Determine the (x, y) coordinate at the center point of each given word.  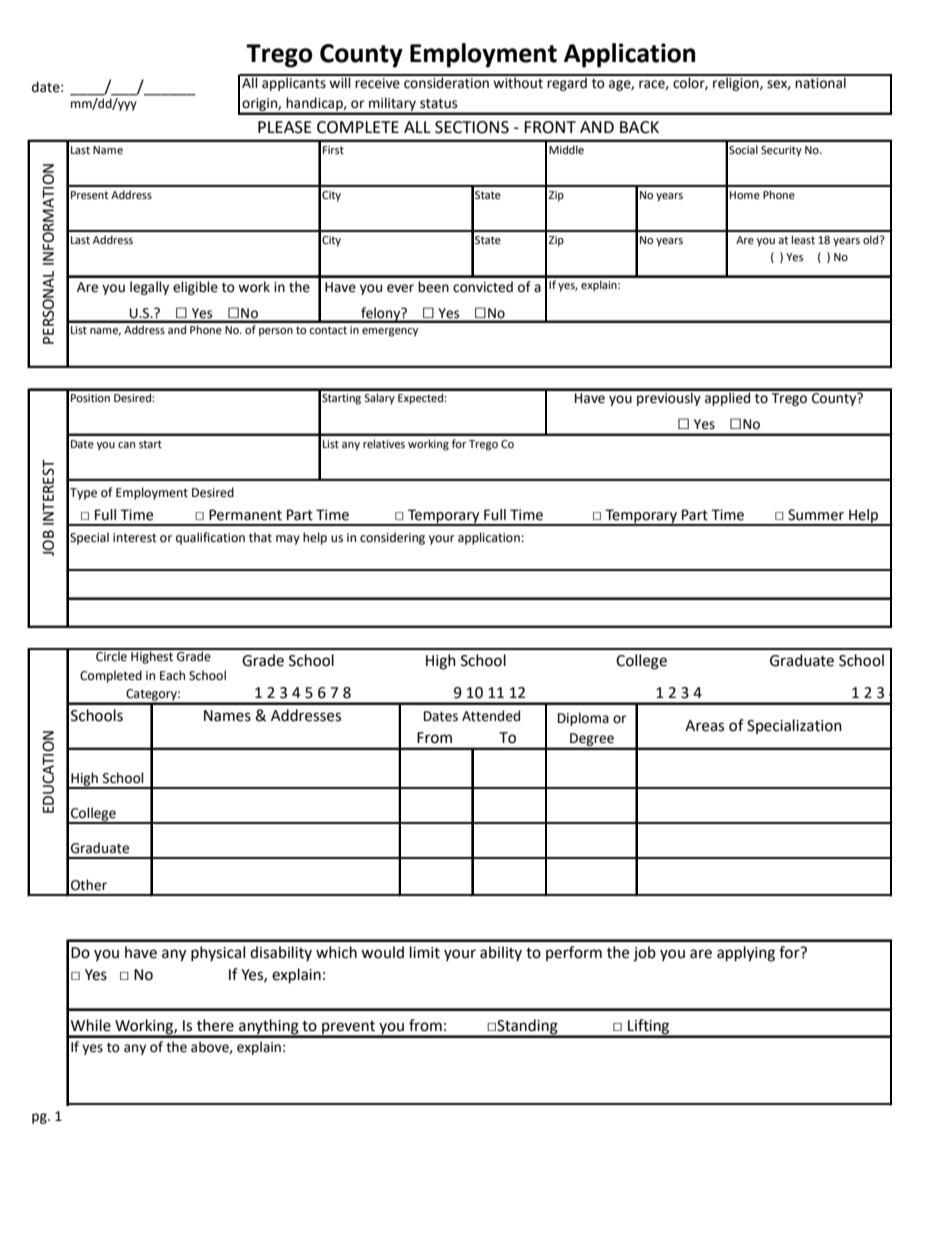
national (821, 82)
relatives (384, 444)
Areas (704, 726)
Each (172, 675)
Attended (491, 716)
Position (90, 398)
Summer (816, 515)
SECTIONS (472, 127)
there (215, 1025)
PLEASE (285, 127)
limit (425, 952)
